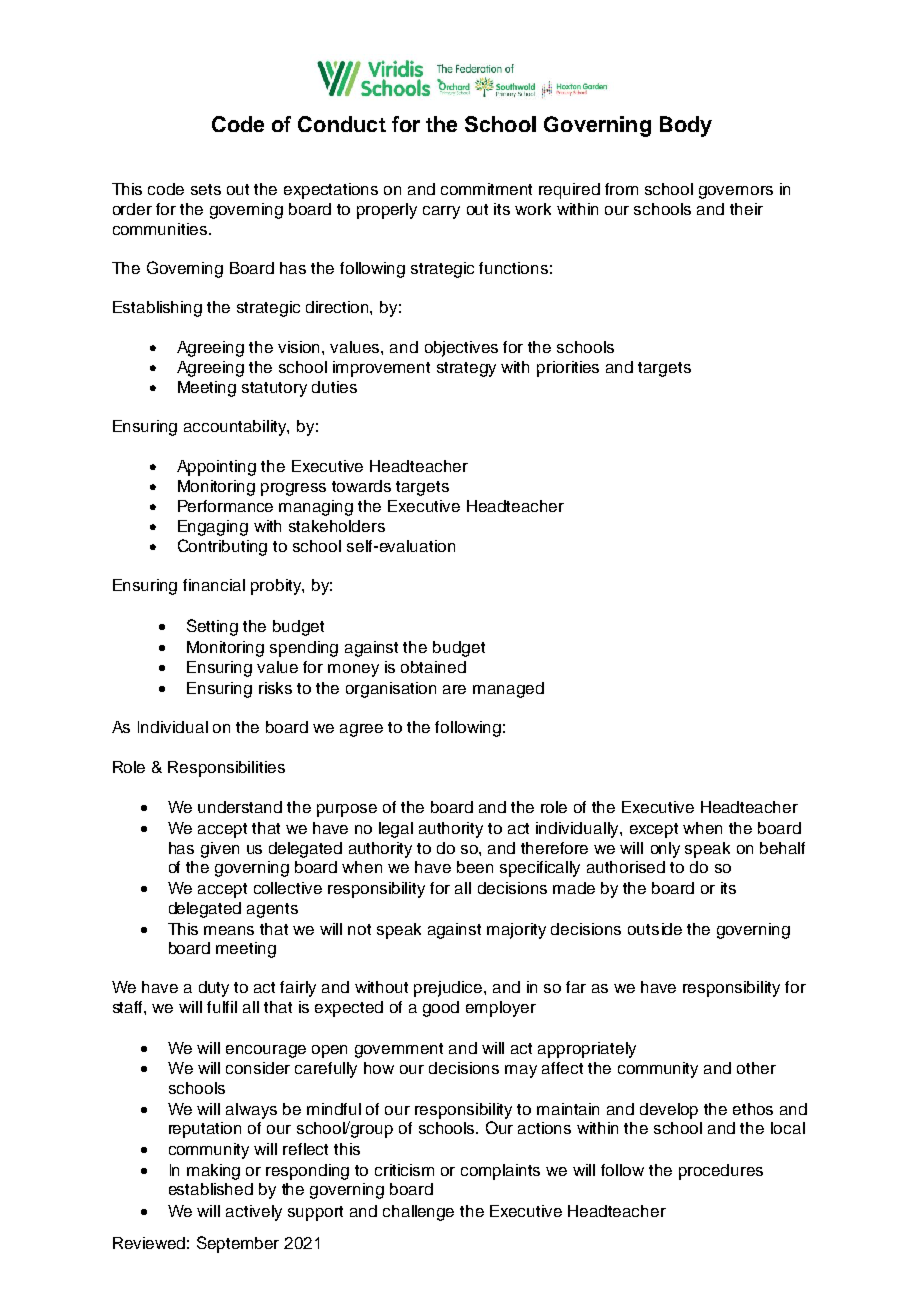 The image size is (924, 1307). What do you see at coordinates (361, 486) in the screenshot?
I see `towards` at bounding box center [361, 486].
